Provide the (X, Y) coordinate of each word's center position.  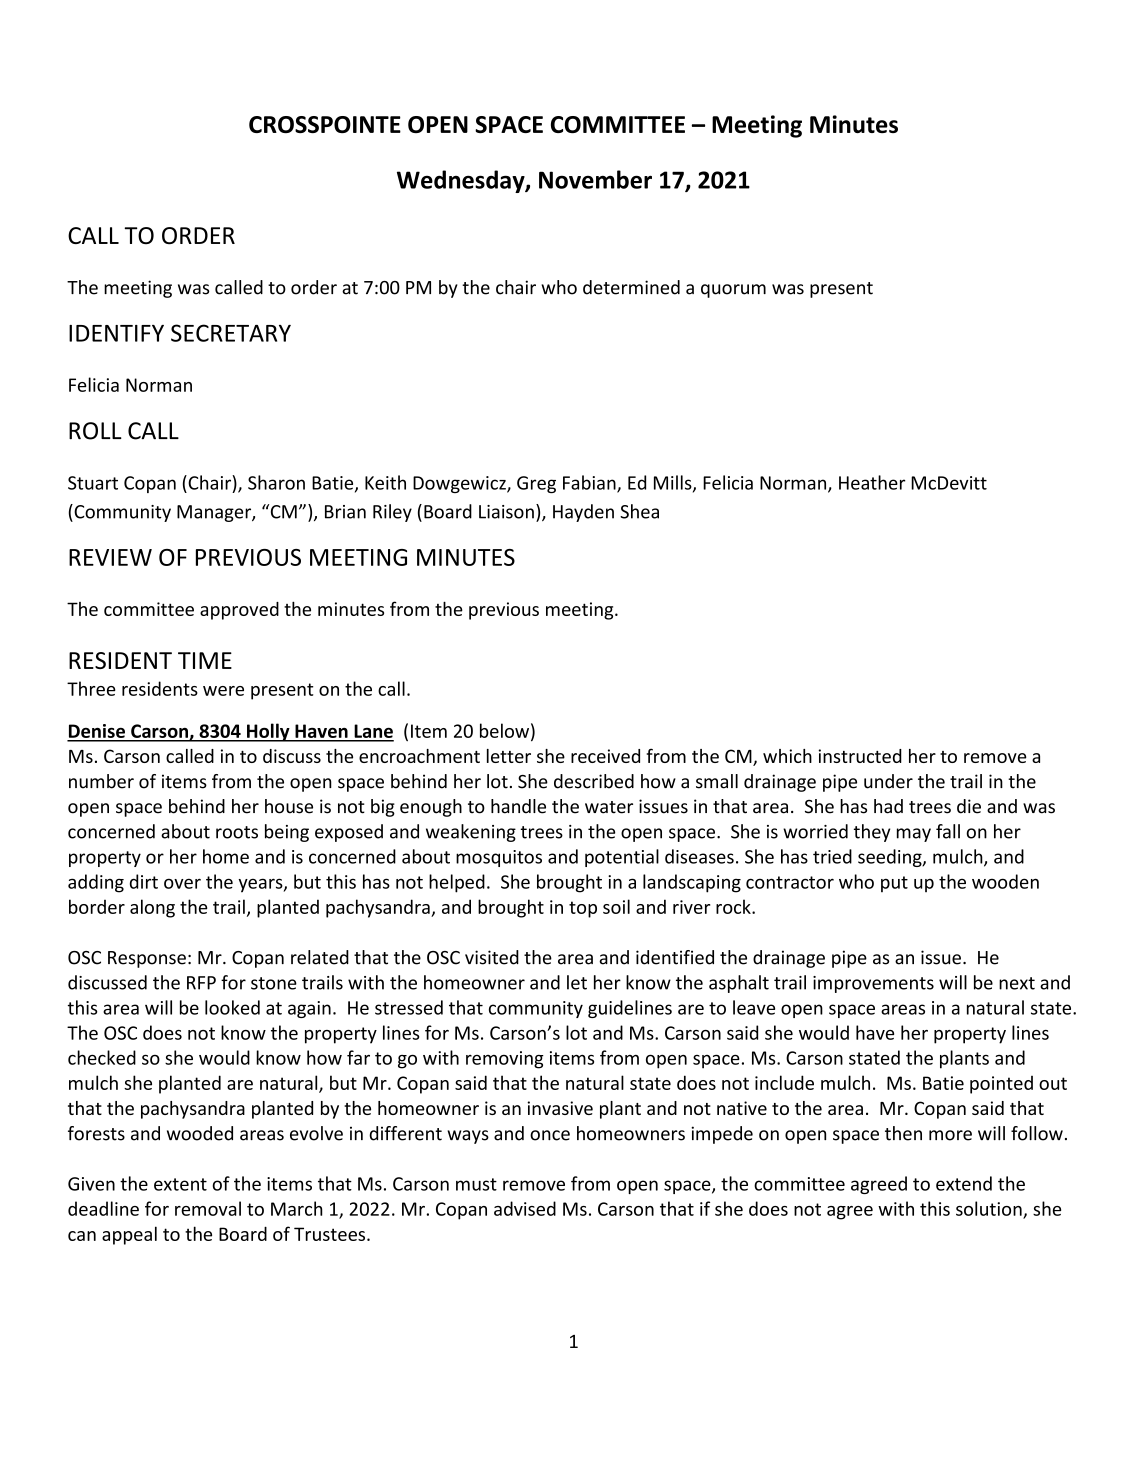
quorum (733, 291)
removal (208, 1208)
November (595, 179)
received (605, 756)
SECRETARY (231, 333)
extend (964, 1183)
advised (525, 1208)
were (223, 691)
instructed (860, 756)
